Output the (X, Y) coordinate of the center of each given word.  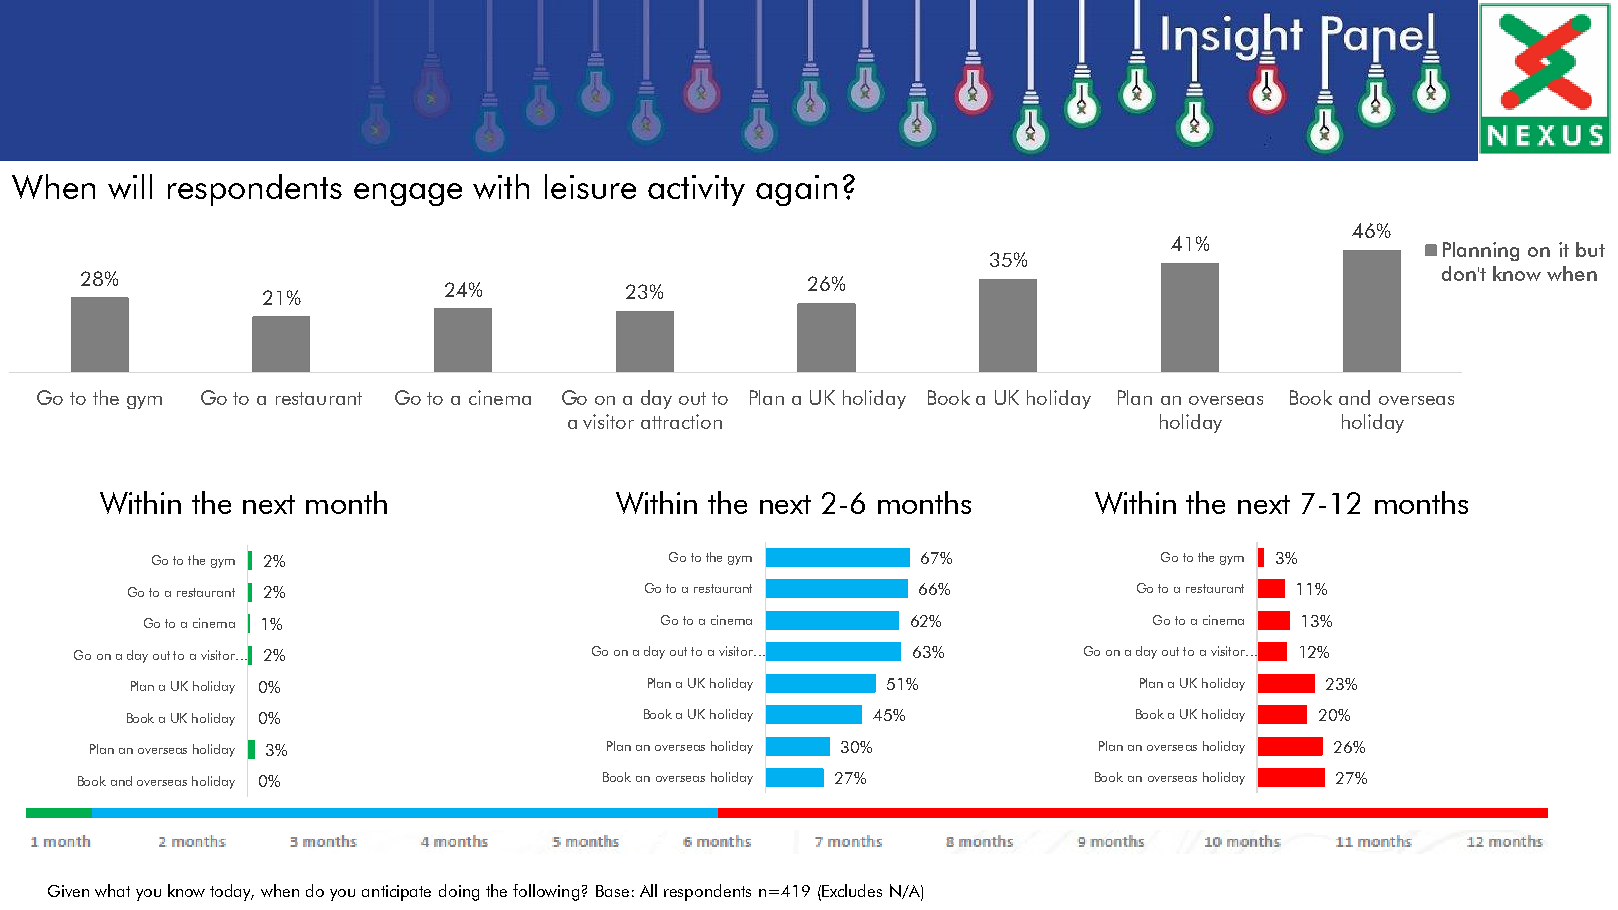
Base (612, 891)
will (130, 186)
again (796, 190)
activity (696, 190)
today (232, 892)
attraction (681, 421)
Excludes (852, 890)
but (1590, 249)
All (648, 890)
